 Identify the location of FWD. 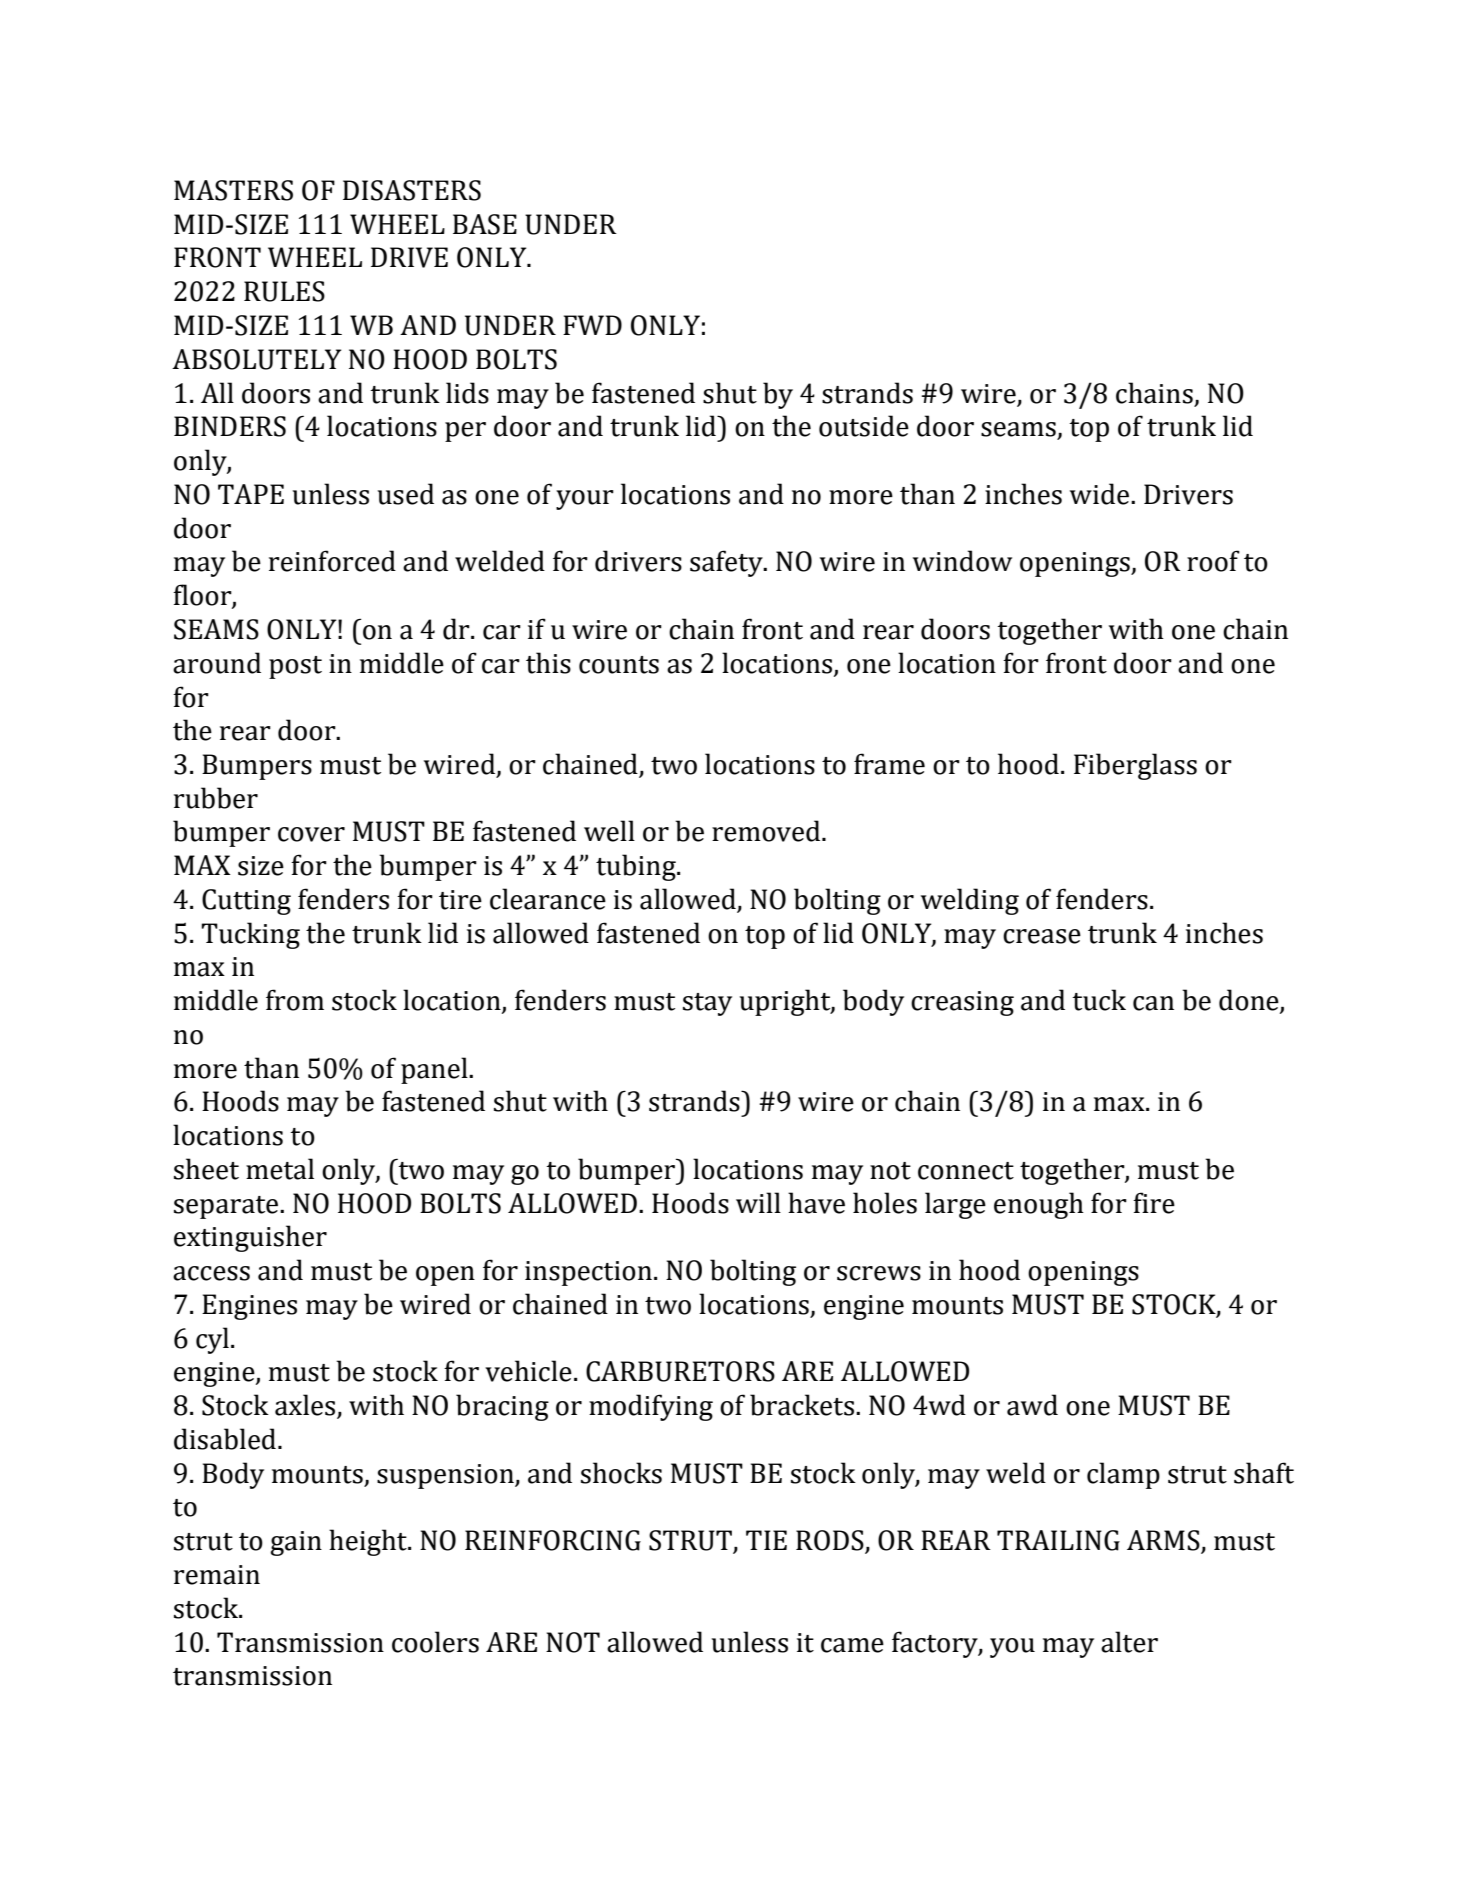
(592, 325).
